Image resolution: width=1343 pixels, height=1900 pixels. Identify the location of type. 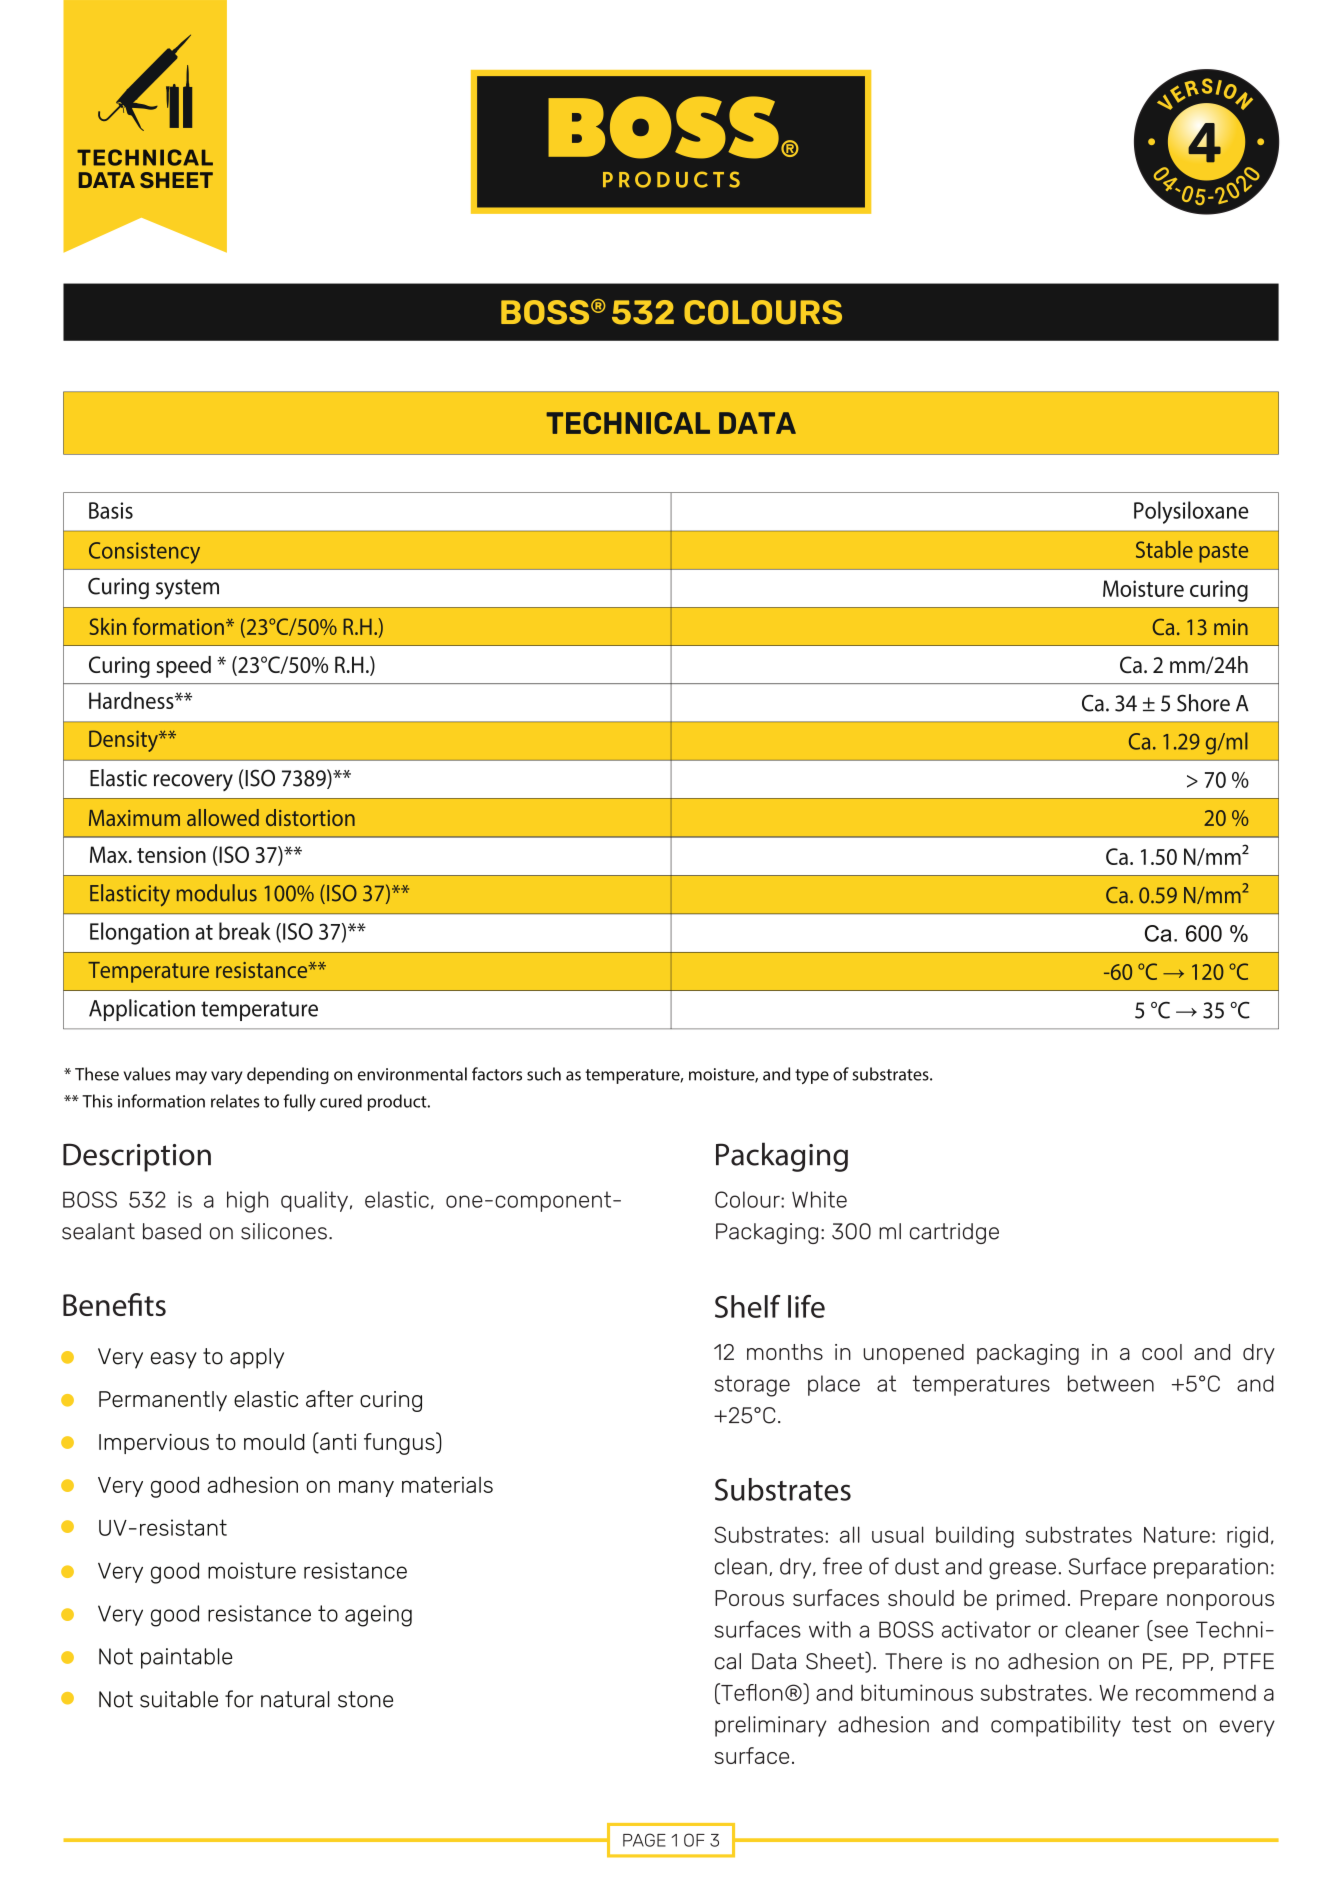
(812, 1076).
